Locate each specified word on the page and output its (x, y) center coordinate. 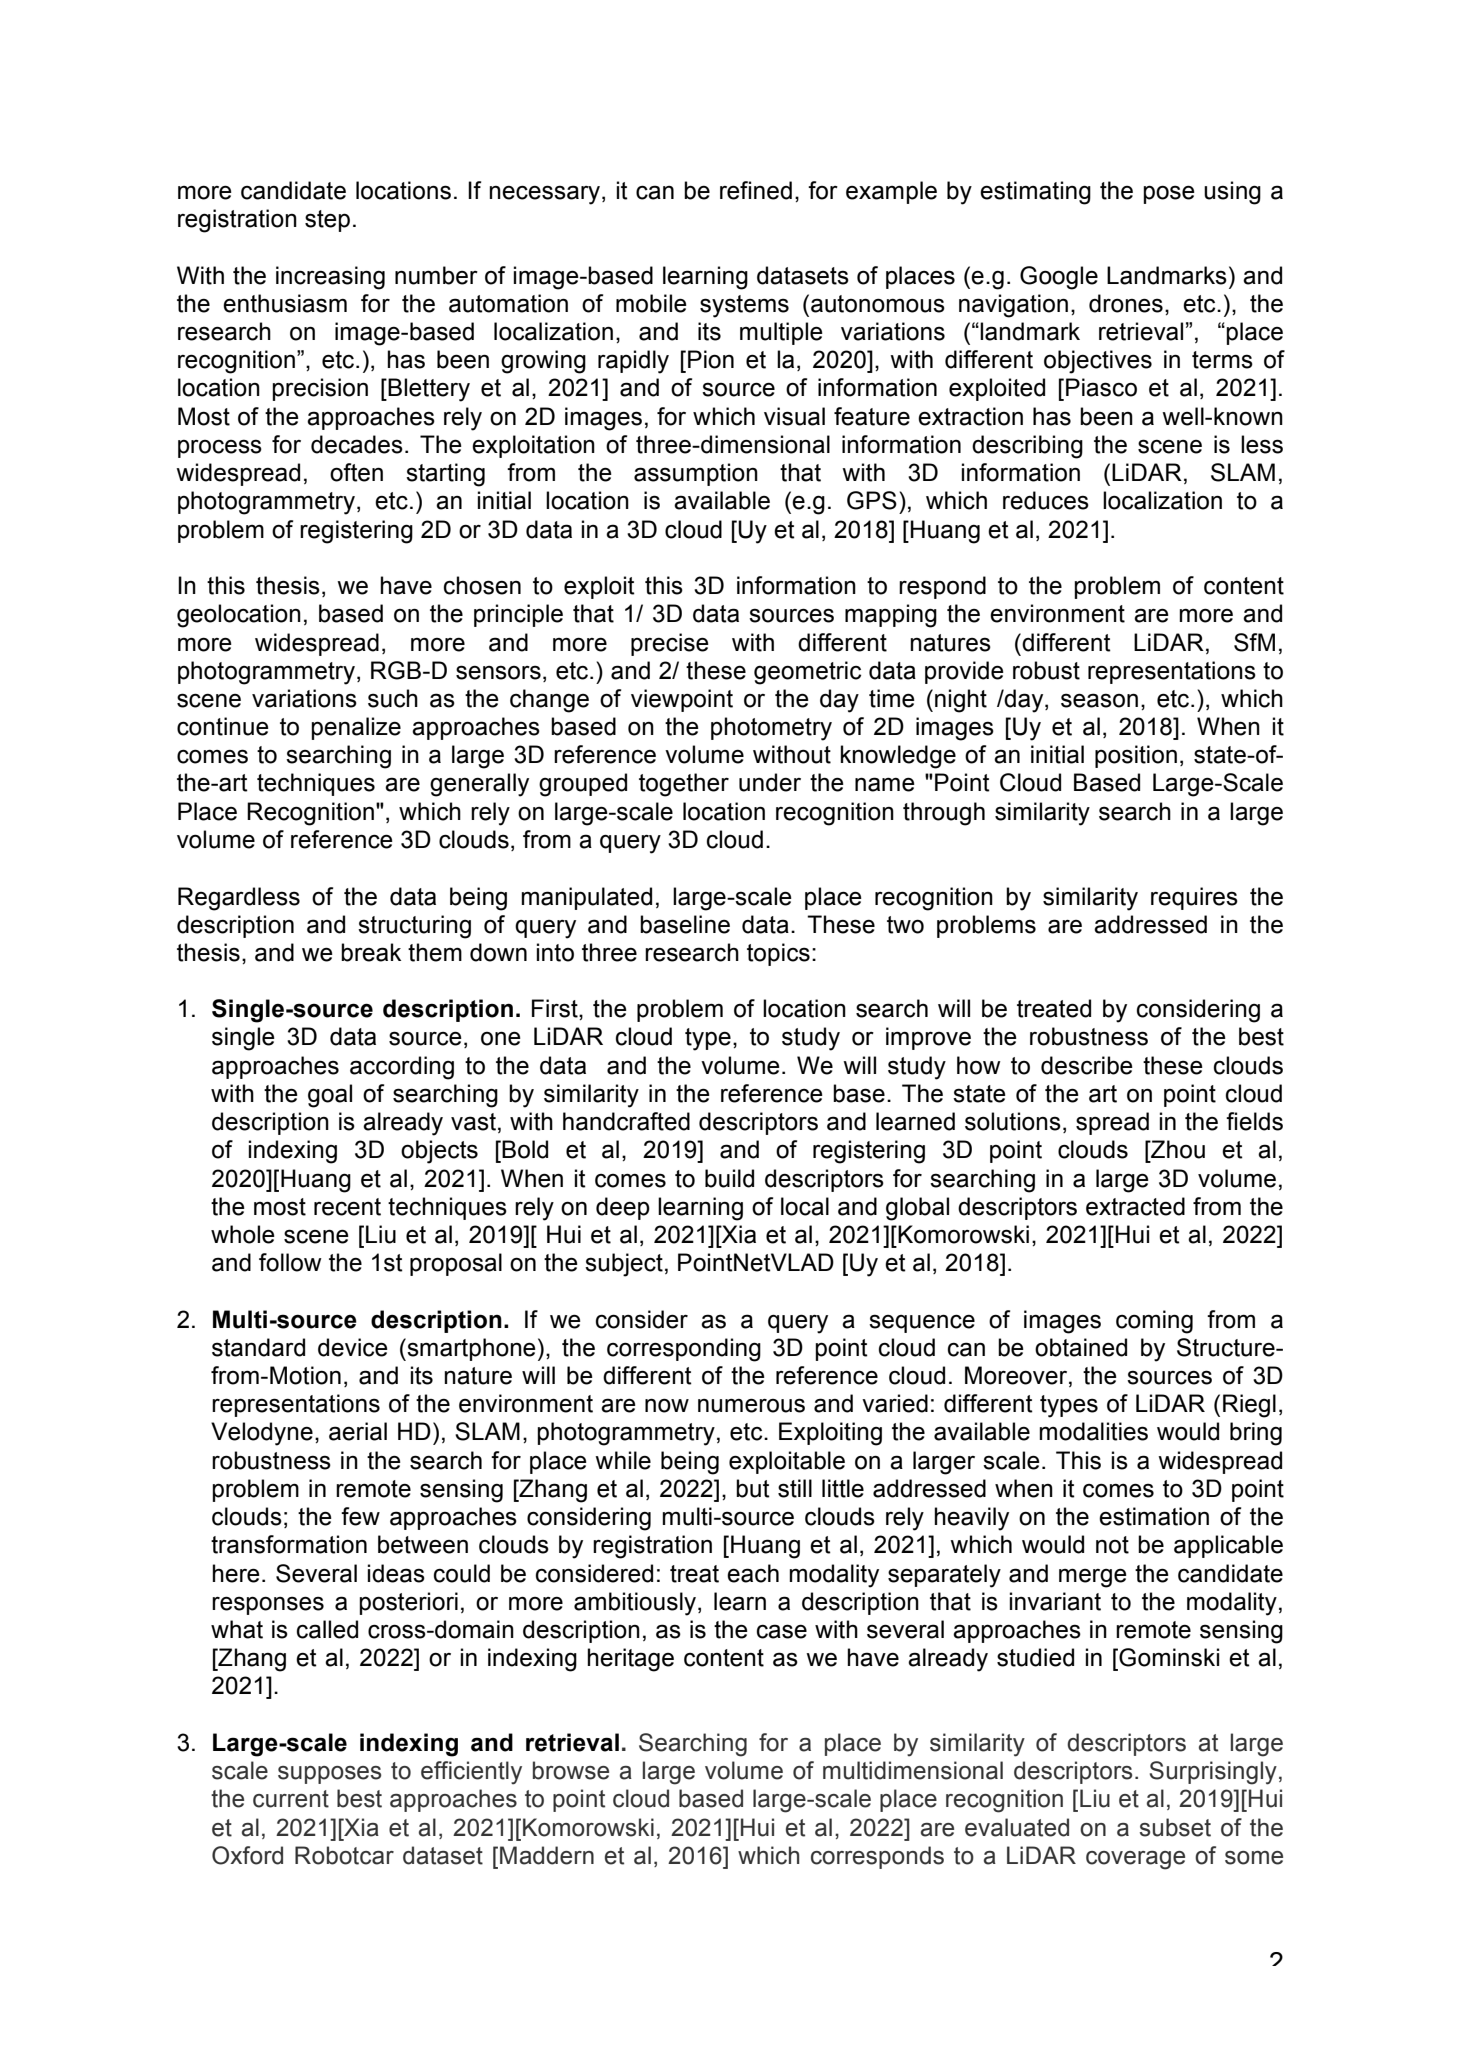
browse (571, 1770)
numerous (751, 1405)
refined (756, 190)
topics (778, 954)
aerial (358, 1431)
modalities (1093, 1431)
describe (1087, 1065)
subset (1175, 1827)
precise (670, 644)
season (1099, 700)
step (327, 221)
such (393, 698)
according (402, 1068)
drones (1126, 303)
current (291, 1799)
